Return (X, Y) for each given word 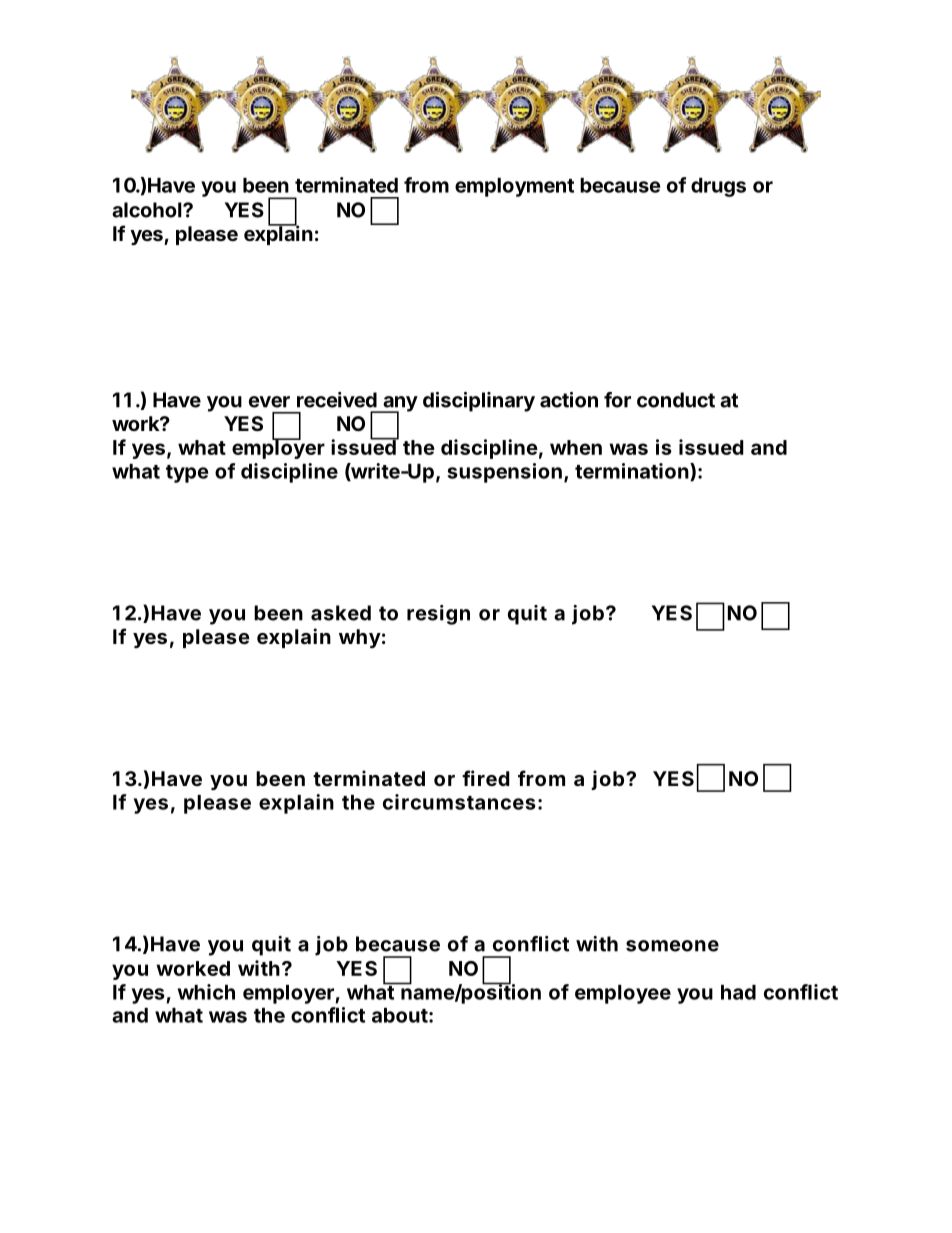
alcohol (148, 210)
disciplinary (479, 402)
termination (633, 472)
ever (269, 402)
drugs (718, 187)
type (187, 474)
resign (438, 615)
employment (514, 187)
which (206, 992)
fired (486, 778)
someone (672, 946)
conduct (676, 400)
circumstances (459, 802)
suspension (504, 473)
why (360, 638)
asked (341, 613)
